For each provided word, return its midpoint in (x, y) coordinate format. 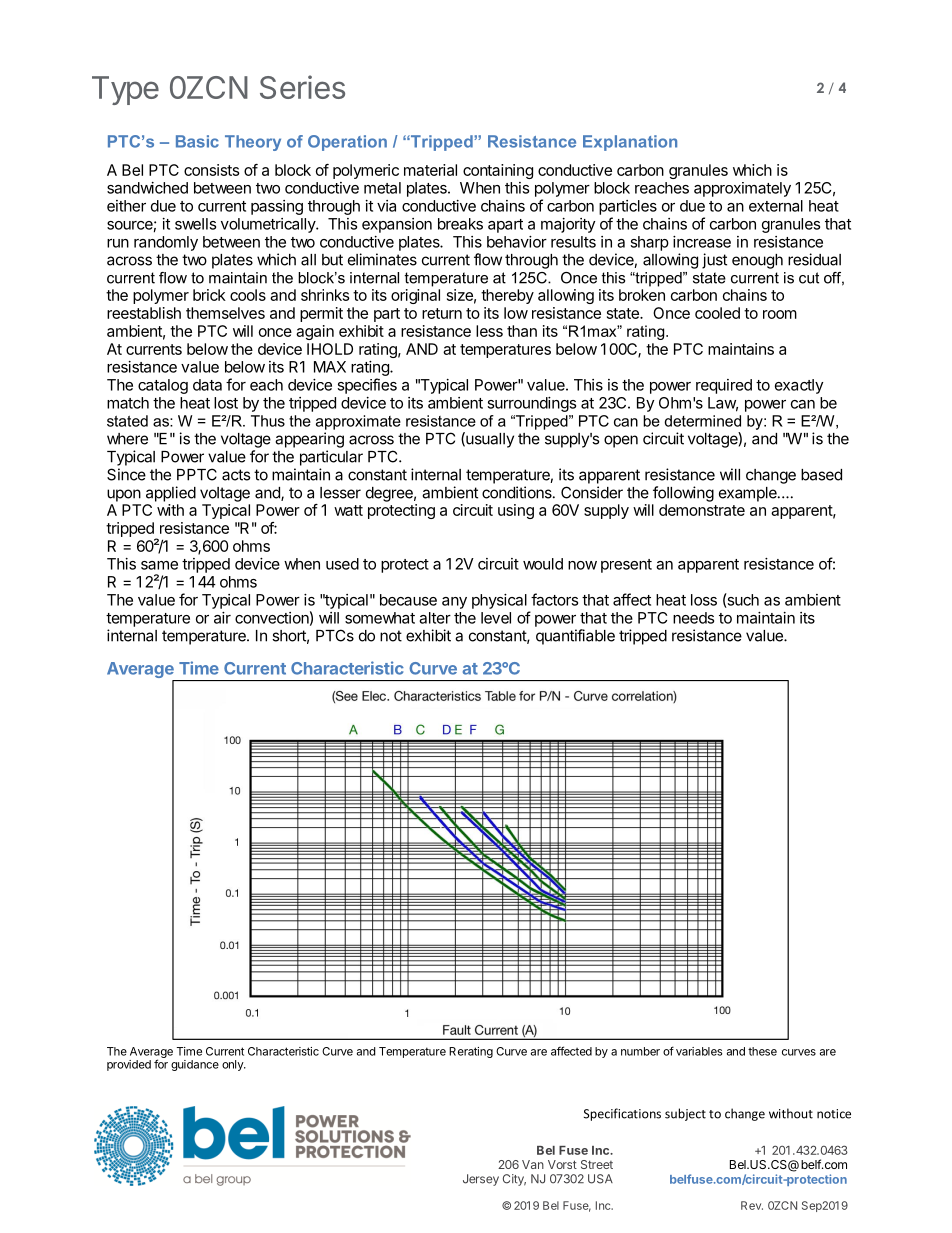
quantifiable (575, 637)
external (776, 206)
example (749, 494)
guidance (195, 1065)
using (516, 511)
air (222, 618)
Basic (197, 141)
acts (236, 475)
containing (498, 171)
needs (693, 618)
